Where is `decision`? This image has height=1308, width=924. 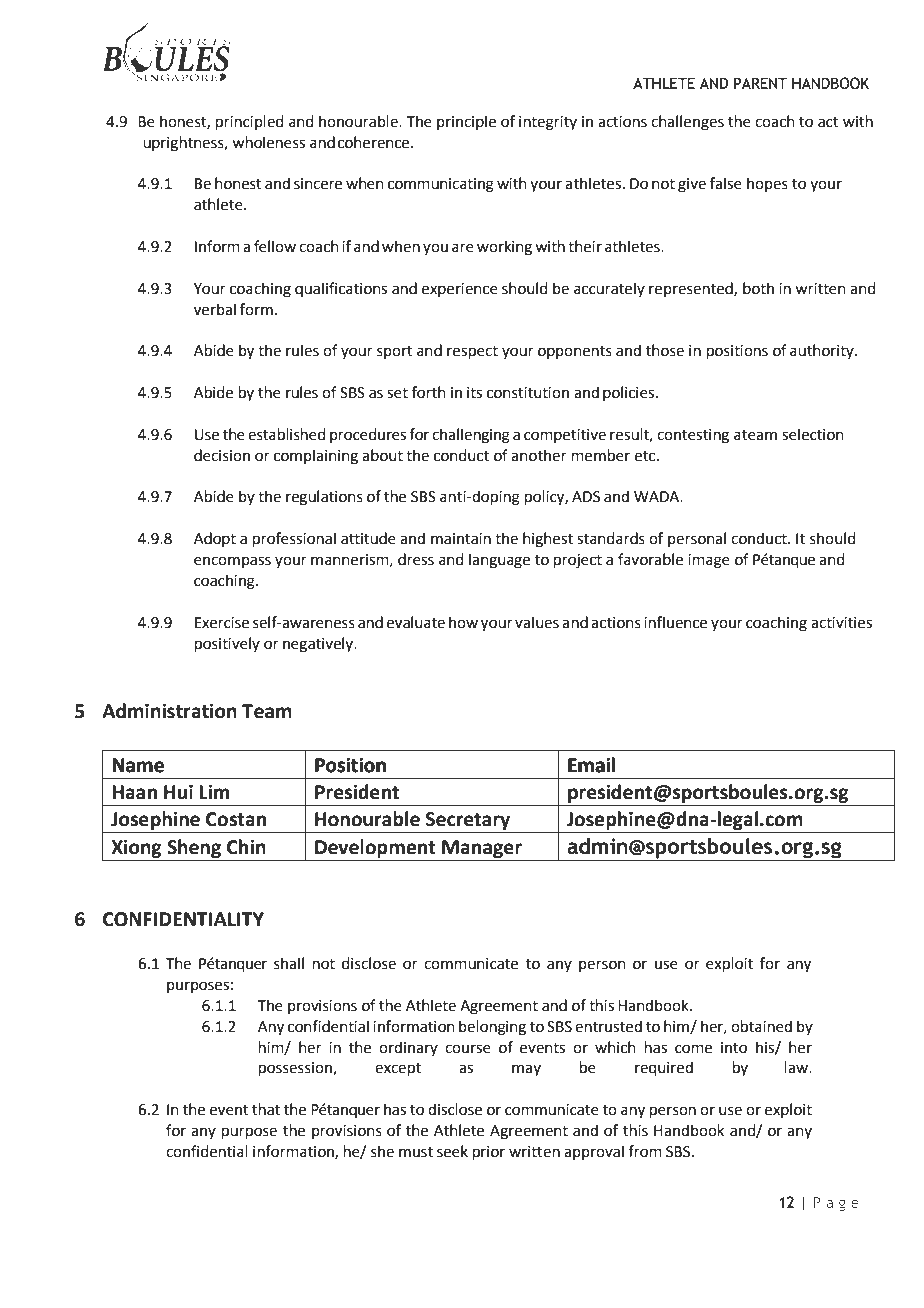 decision is located at coordinates (222, 455).
